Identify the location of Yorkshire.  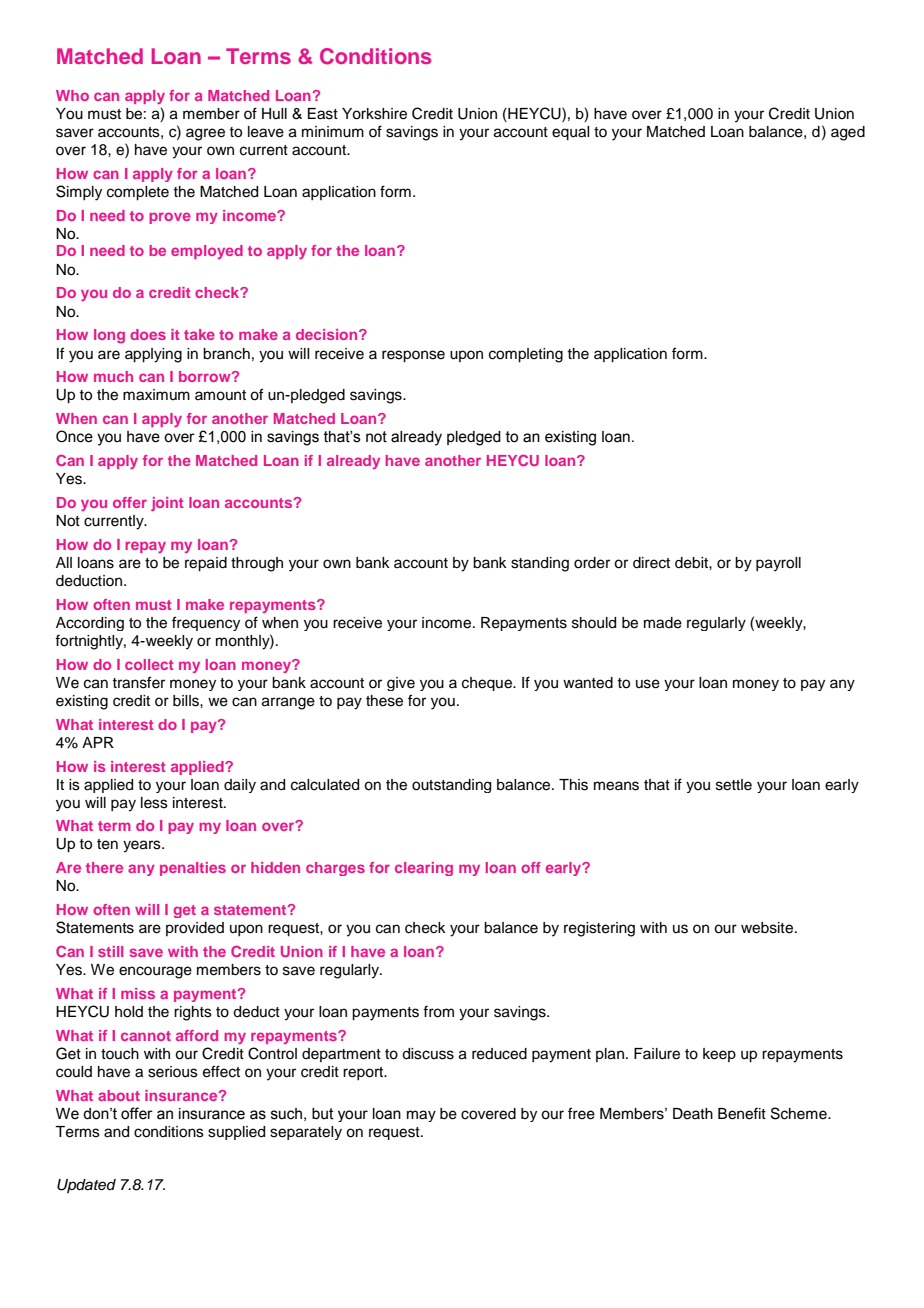
(374, 114).
